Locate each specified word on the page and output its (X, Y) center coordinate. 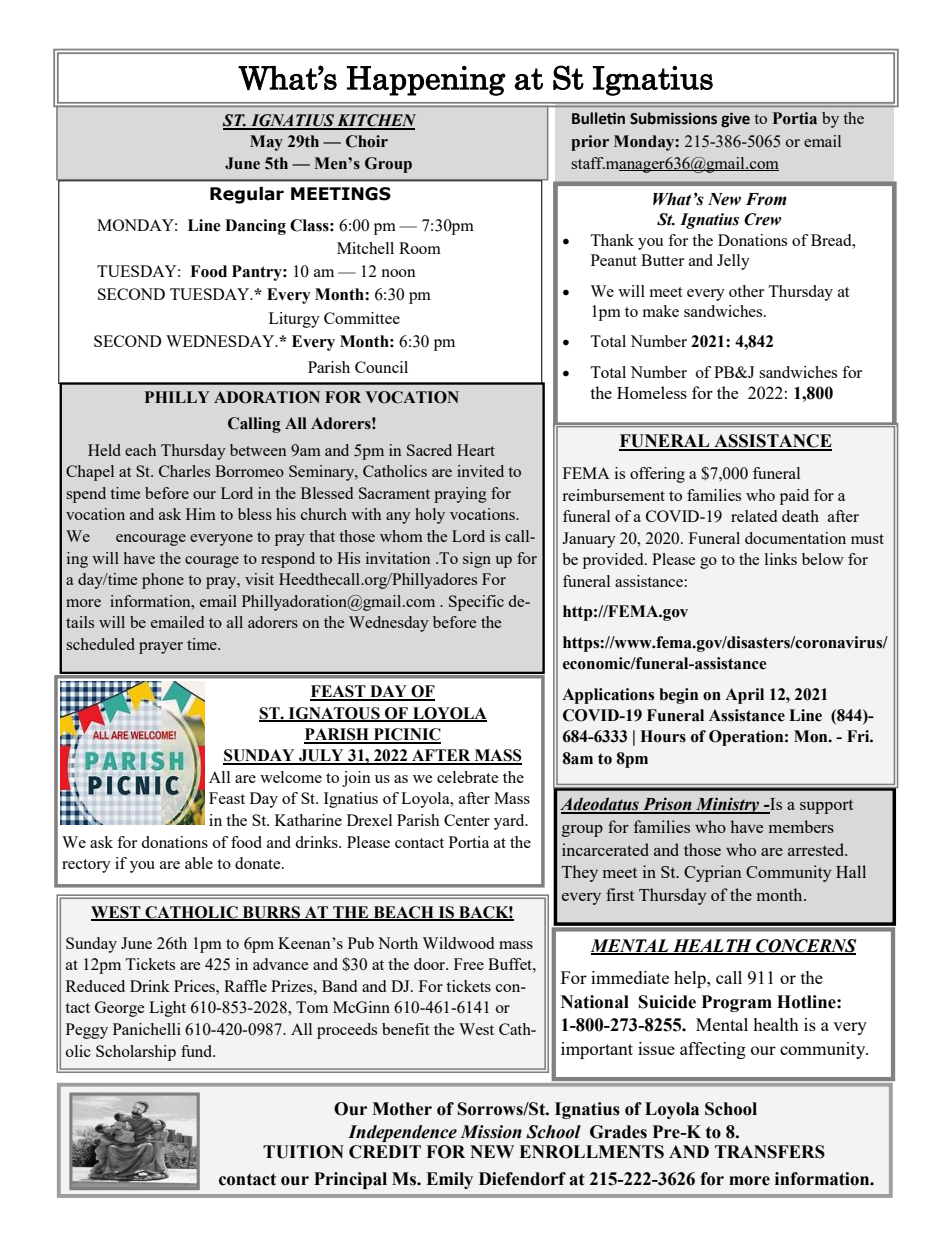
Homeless (652, 392)
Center (467, 820)
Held (104, 450)
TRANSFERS (770, 1152)
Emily (449, 1180)
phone (163, 581)
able (199, 863)
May (266, 143)
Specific (476, 603)
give (735, 119)
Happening (426, 81)
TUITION (303, 1152)
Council (381, 367)
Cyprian (713, 873)
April (744, 696)
